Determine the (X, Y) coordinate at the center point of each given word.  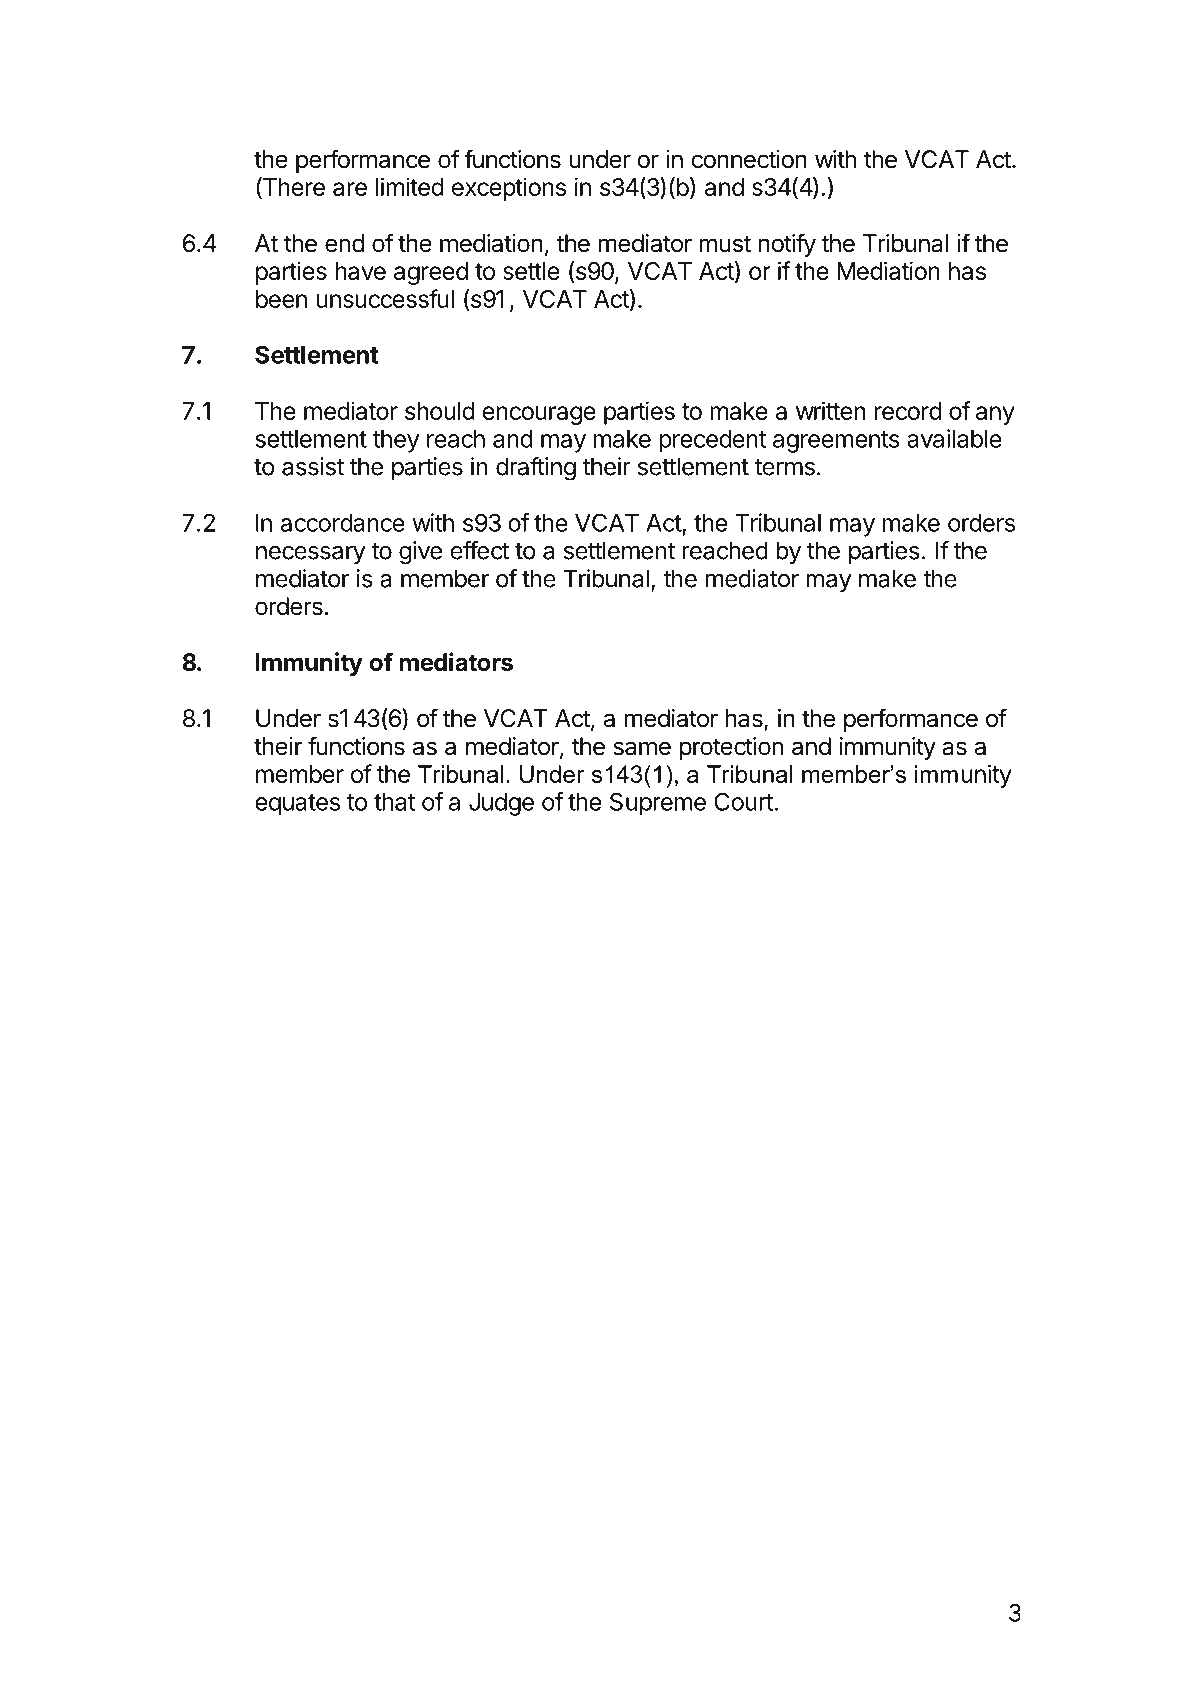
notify (787, 245)
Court (743, 801)
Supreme (658, 804)
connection (749, 159)
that (394, 802)
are (350, 189)
